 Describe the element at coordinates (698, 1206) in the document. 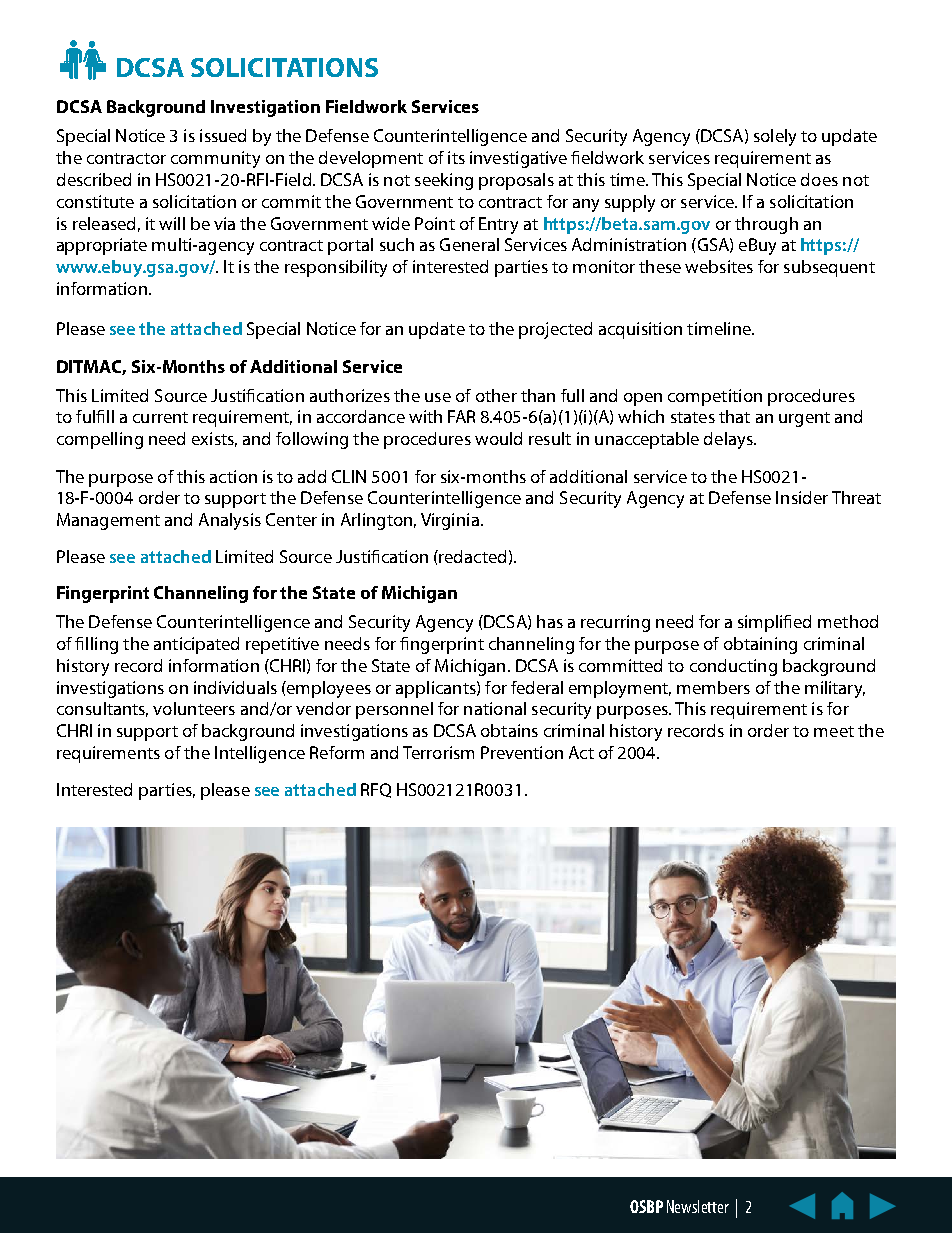

I see `Newsletter` at that location.
